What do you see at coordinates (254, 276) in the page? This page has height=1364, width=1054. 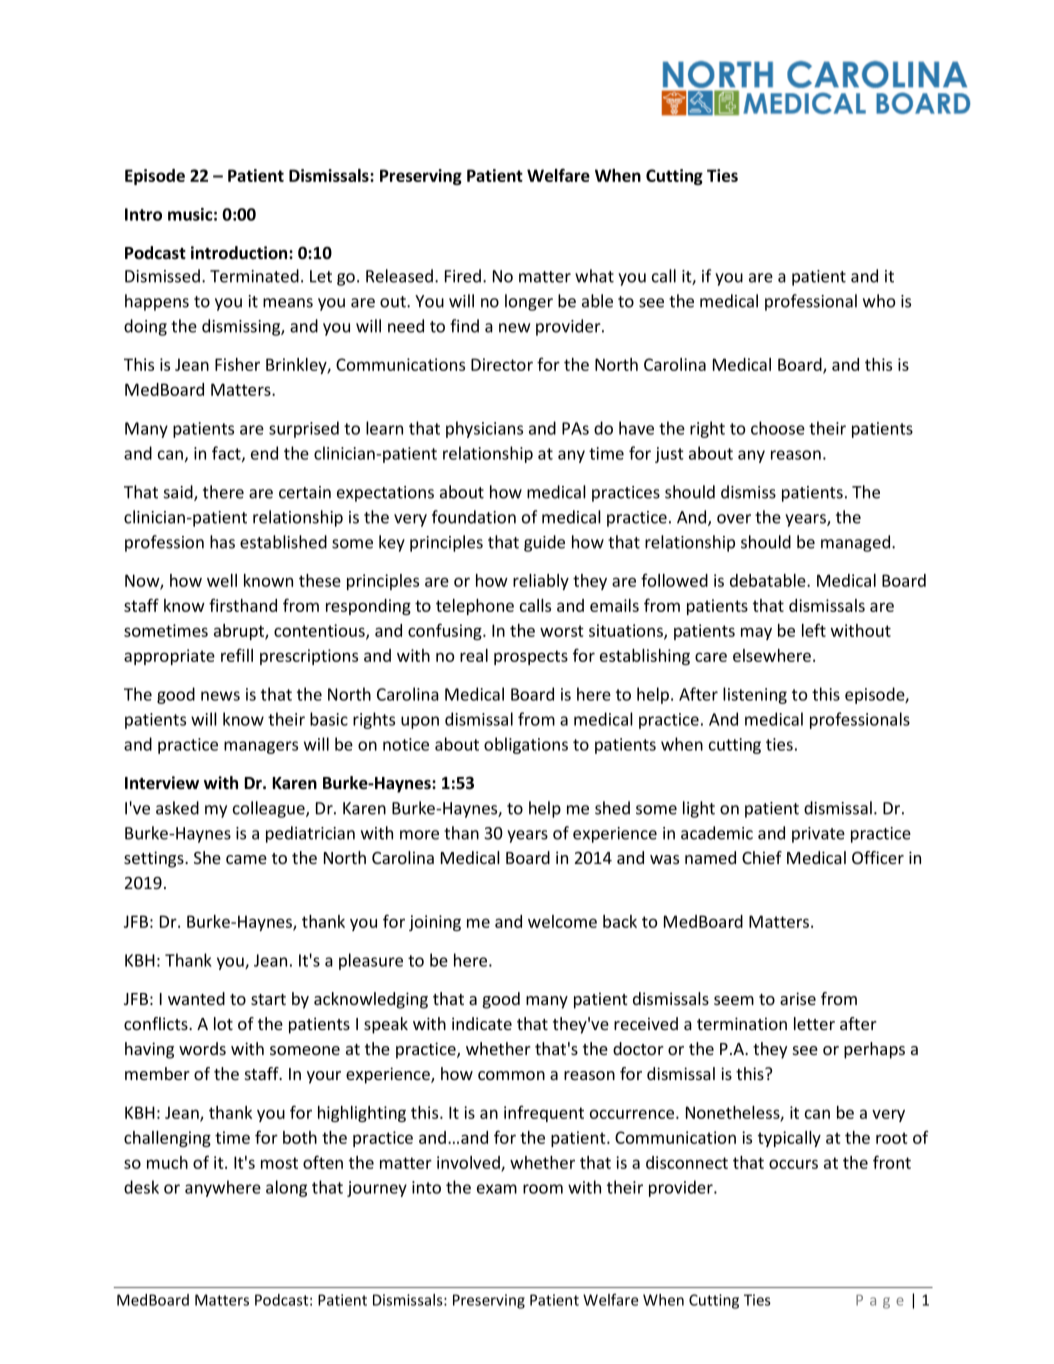 I see `Terminated` at bounding box center [254, 276].
